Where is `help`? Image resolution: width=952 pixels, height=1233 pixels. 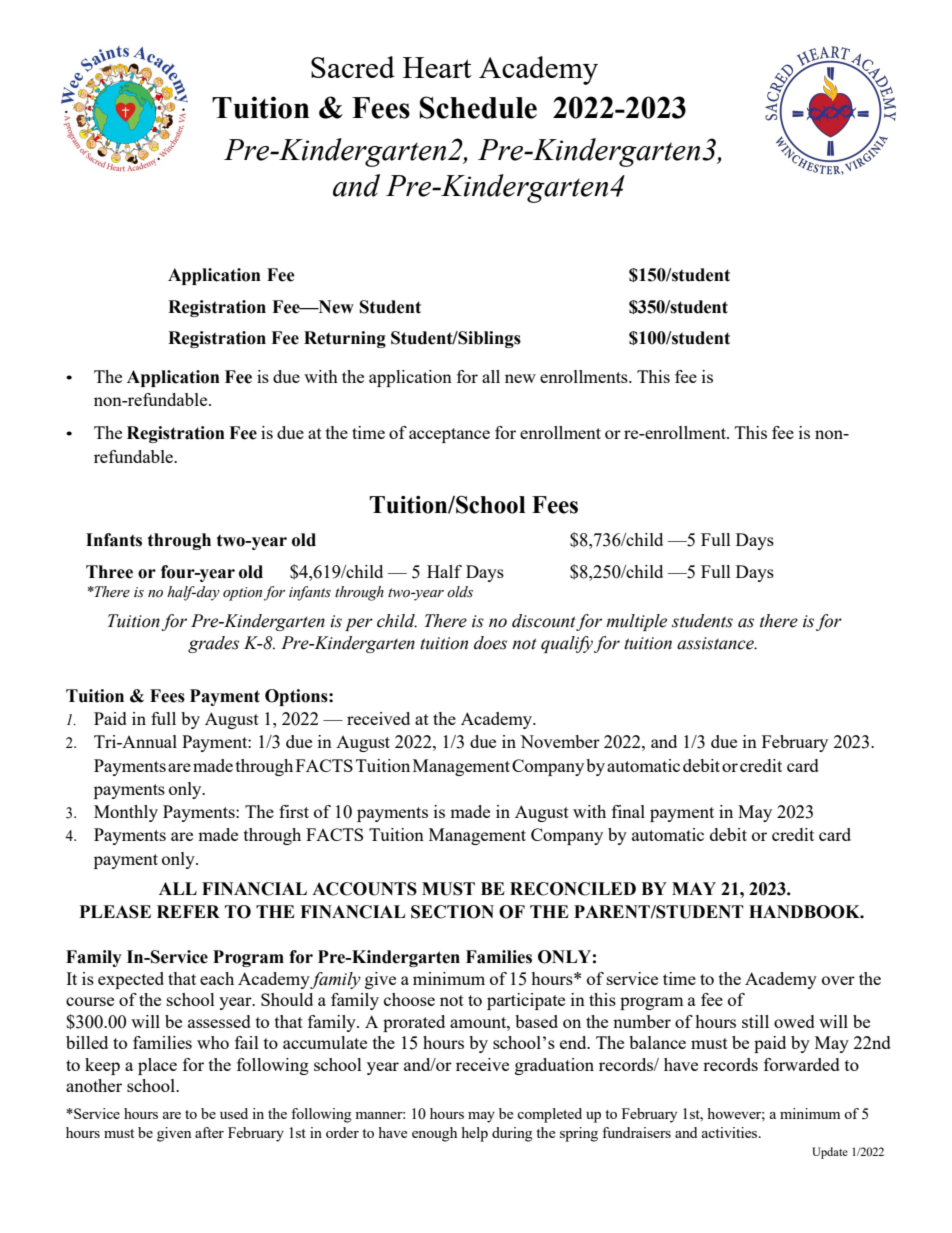
help is located at coordinates (474, 1134).
